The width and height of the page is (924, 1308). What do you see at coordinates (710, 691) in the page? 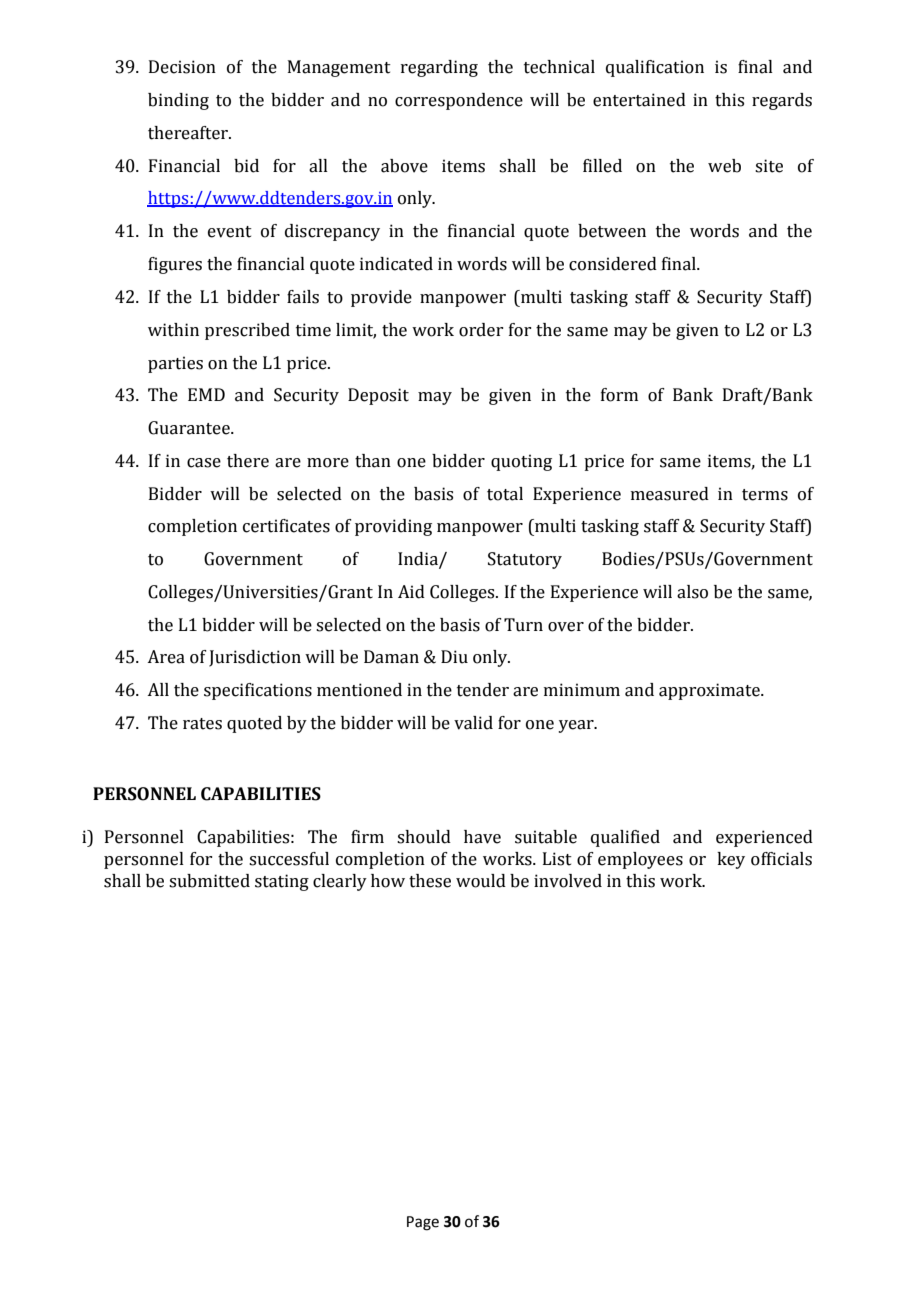
I see `approximate` at bounding box center [710, 691].
